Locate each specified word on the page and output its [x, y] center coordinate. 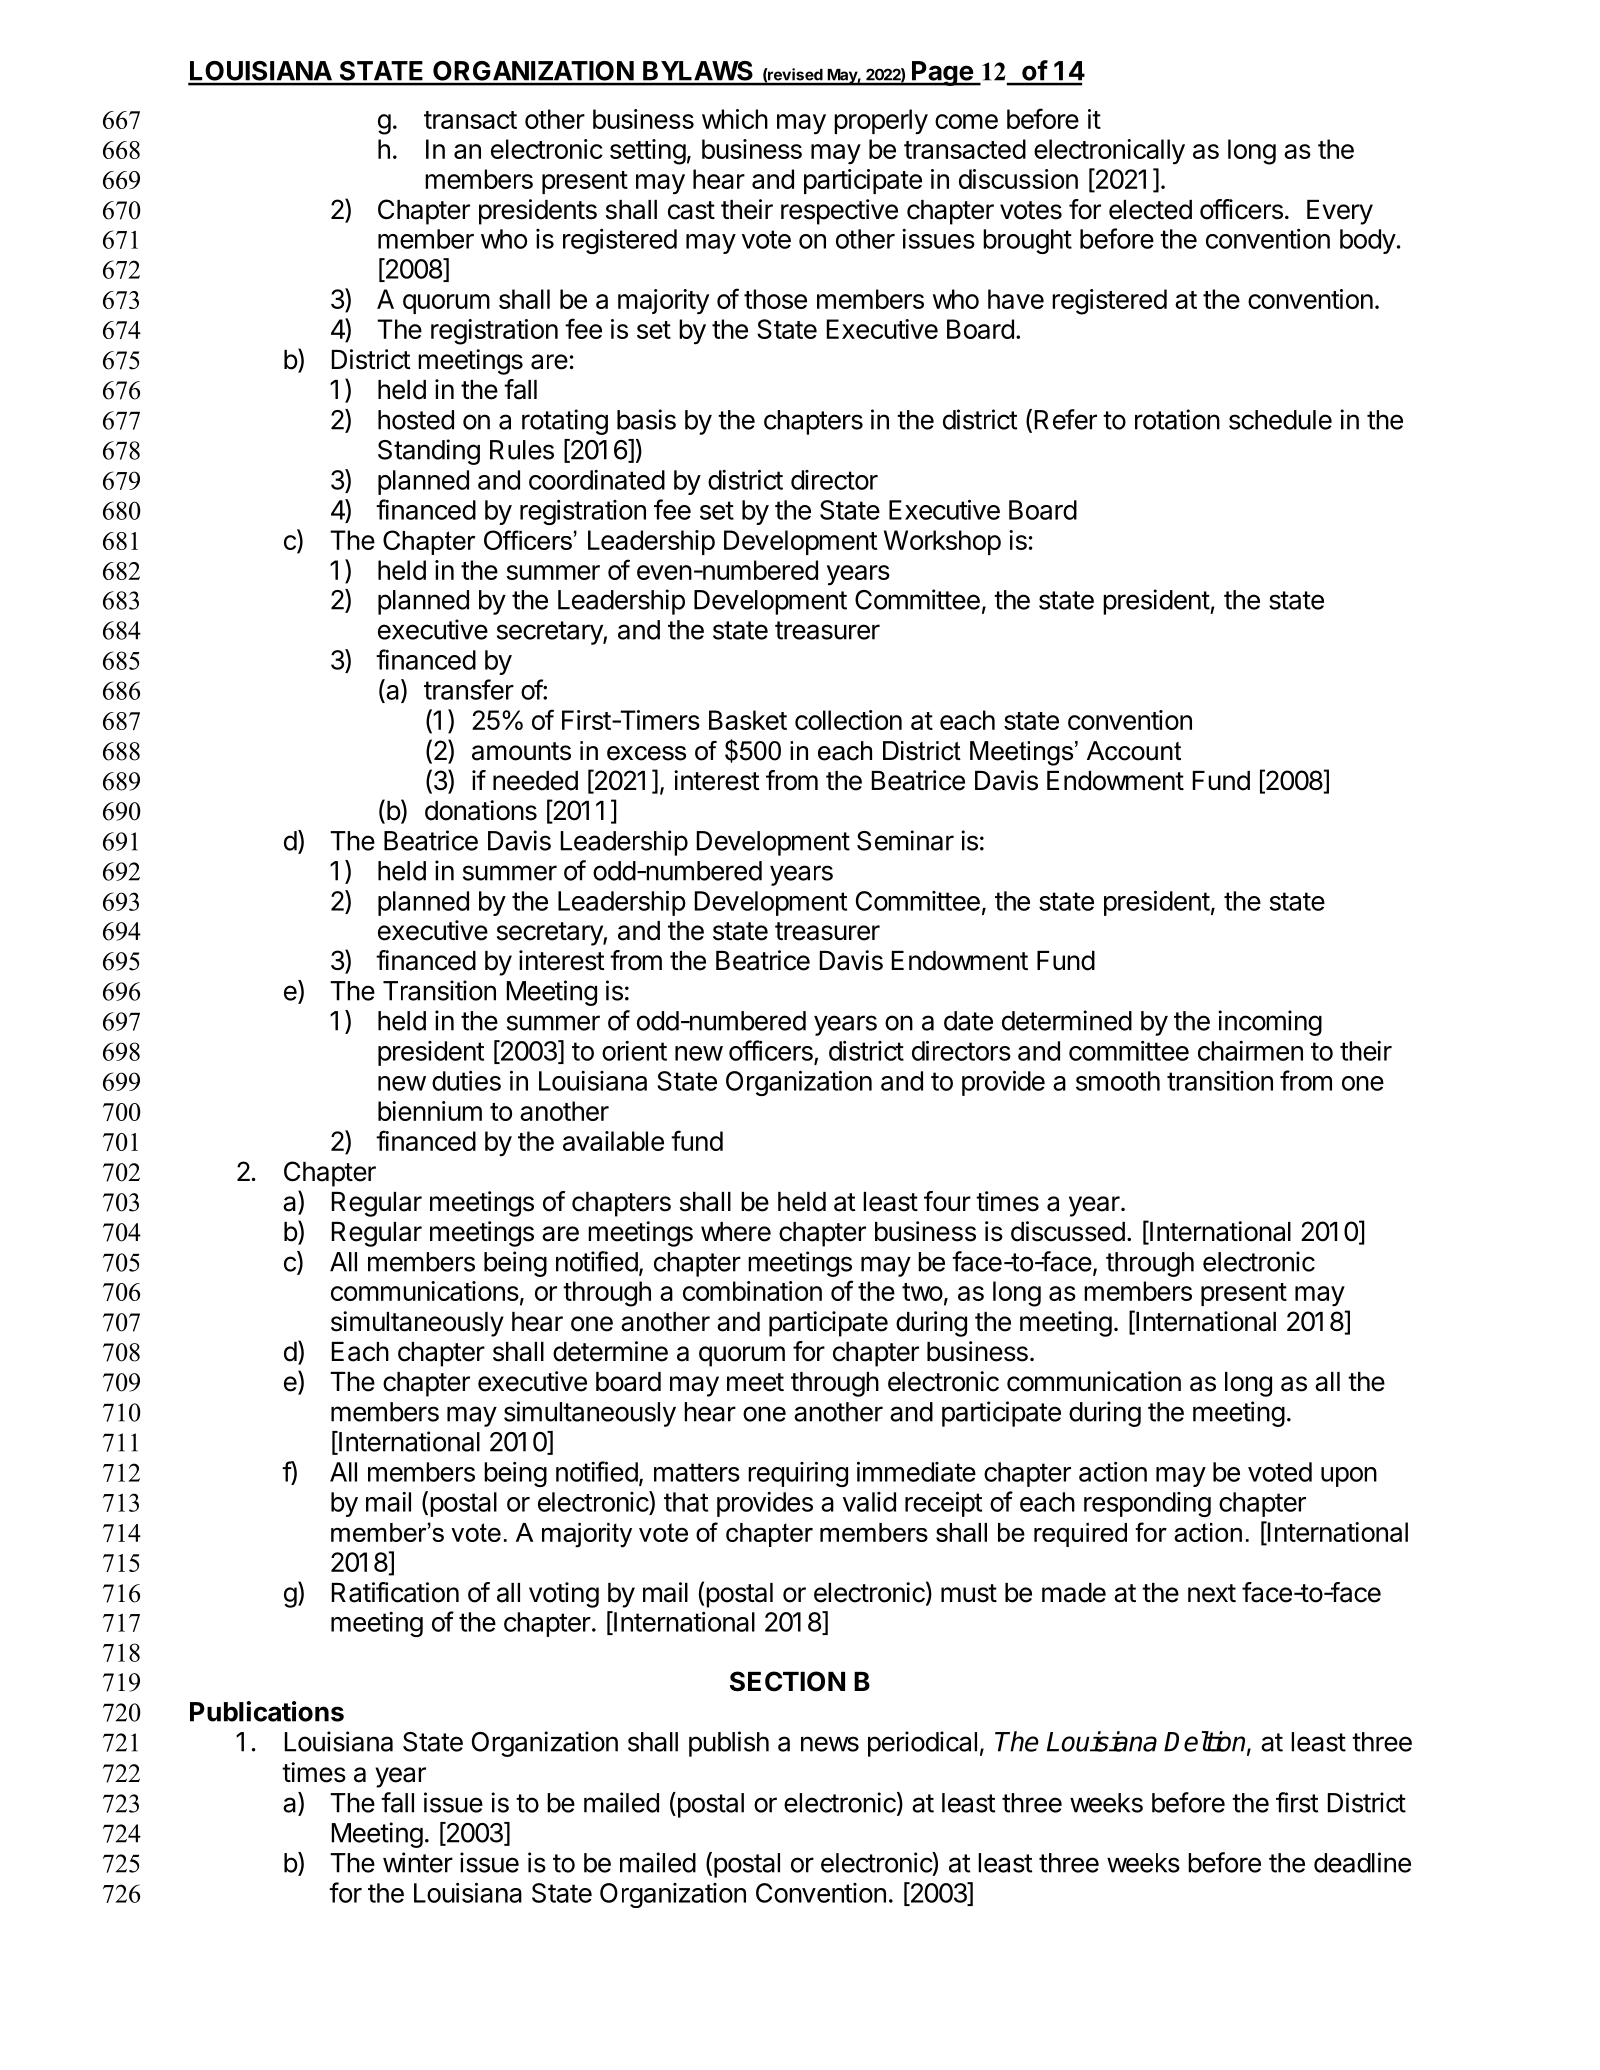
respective [839, 212]
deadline [1362, 1862]
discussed [1068, 1231]
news [830, 1744]
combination [752, 1291]
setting [648, 152]
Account [1134, 751]
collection [848, 720]
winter [418, 1862]
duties [466, 1081]
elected [1150, 210]
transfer [469, 689]
